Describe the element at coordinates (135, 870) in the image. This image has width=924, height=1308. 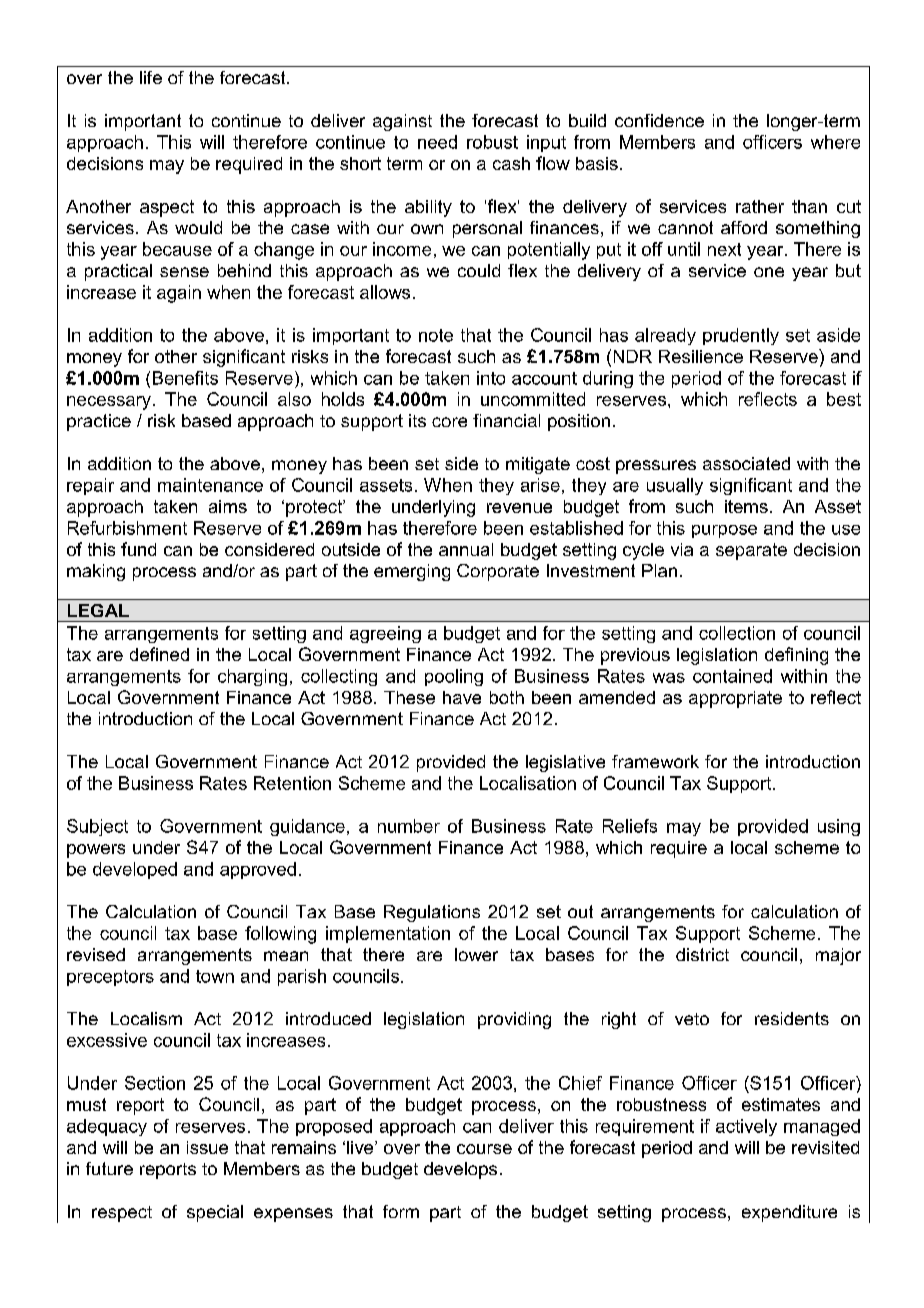
I see `developed` at that location.
